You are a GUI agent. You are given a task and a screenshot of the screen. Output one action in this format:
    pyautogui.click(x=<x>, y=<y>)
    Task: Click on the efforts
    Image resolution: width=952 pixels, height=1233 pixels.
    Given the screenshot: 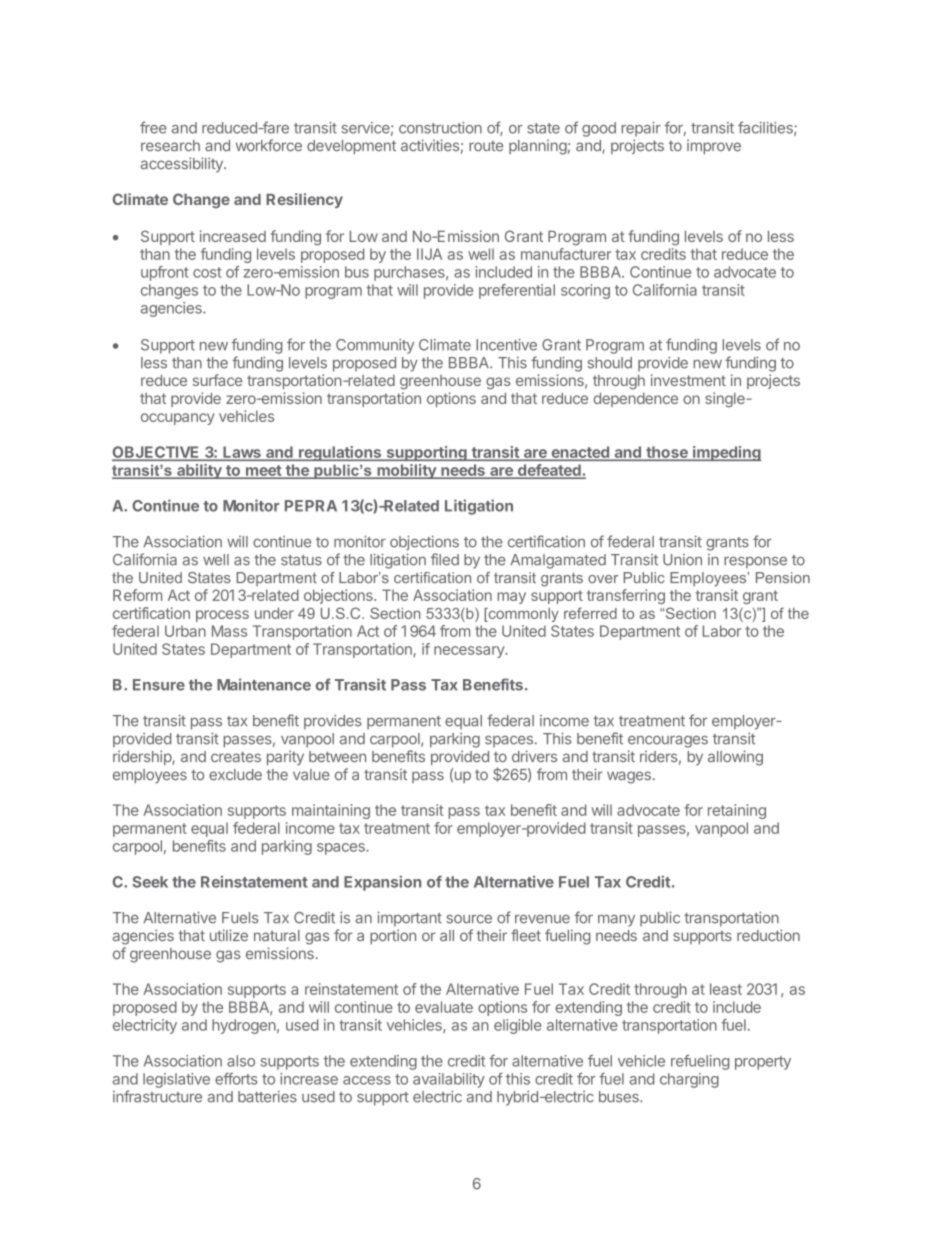 What is the action you would take?
    pyautogui.click(x=236, y=1079)
